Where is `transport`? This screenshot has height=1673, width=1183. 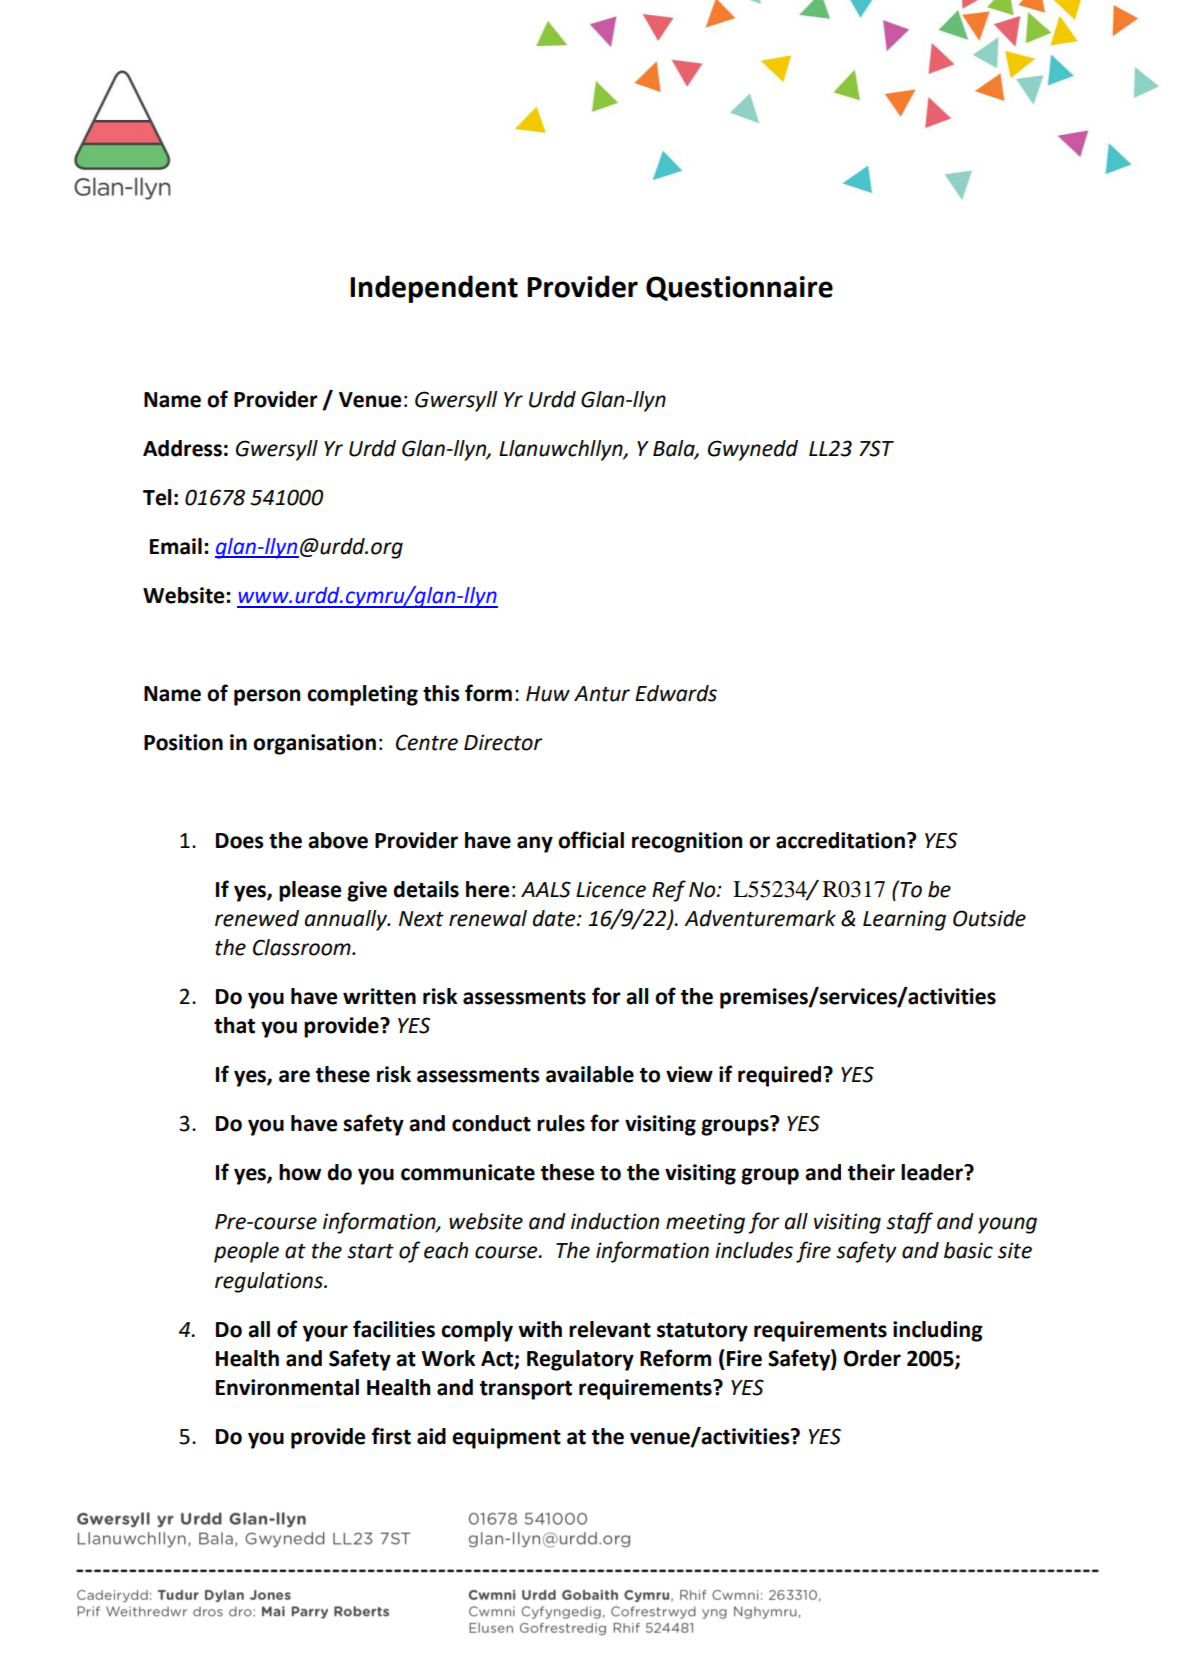
transport is located at coordinates (526, 1390).
